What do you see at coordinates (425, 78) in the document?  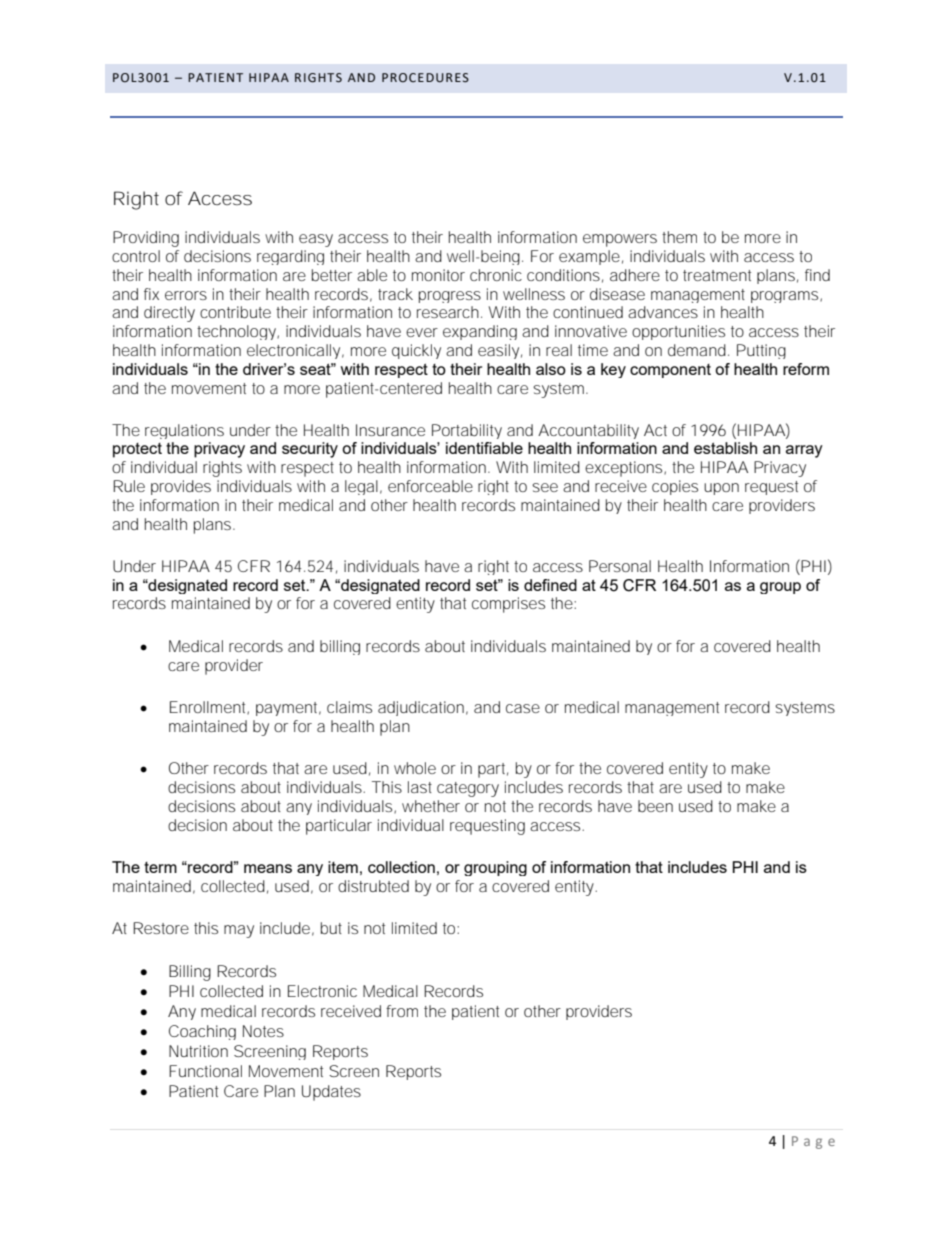 I see `PROCEDURES` at bounding box center [425, 78].
